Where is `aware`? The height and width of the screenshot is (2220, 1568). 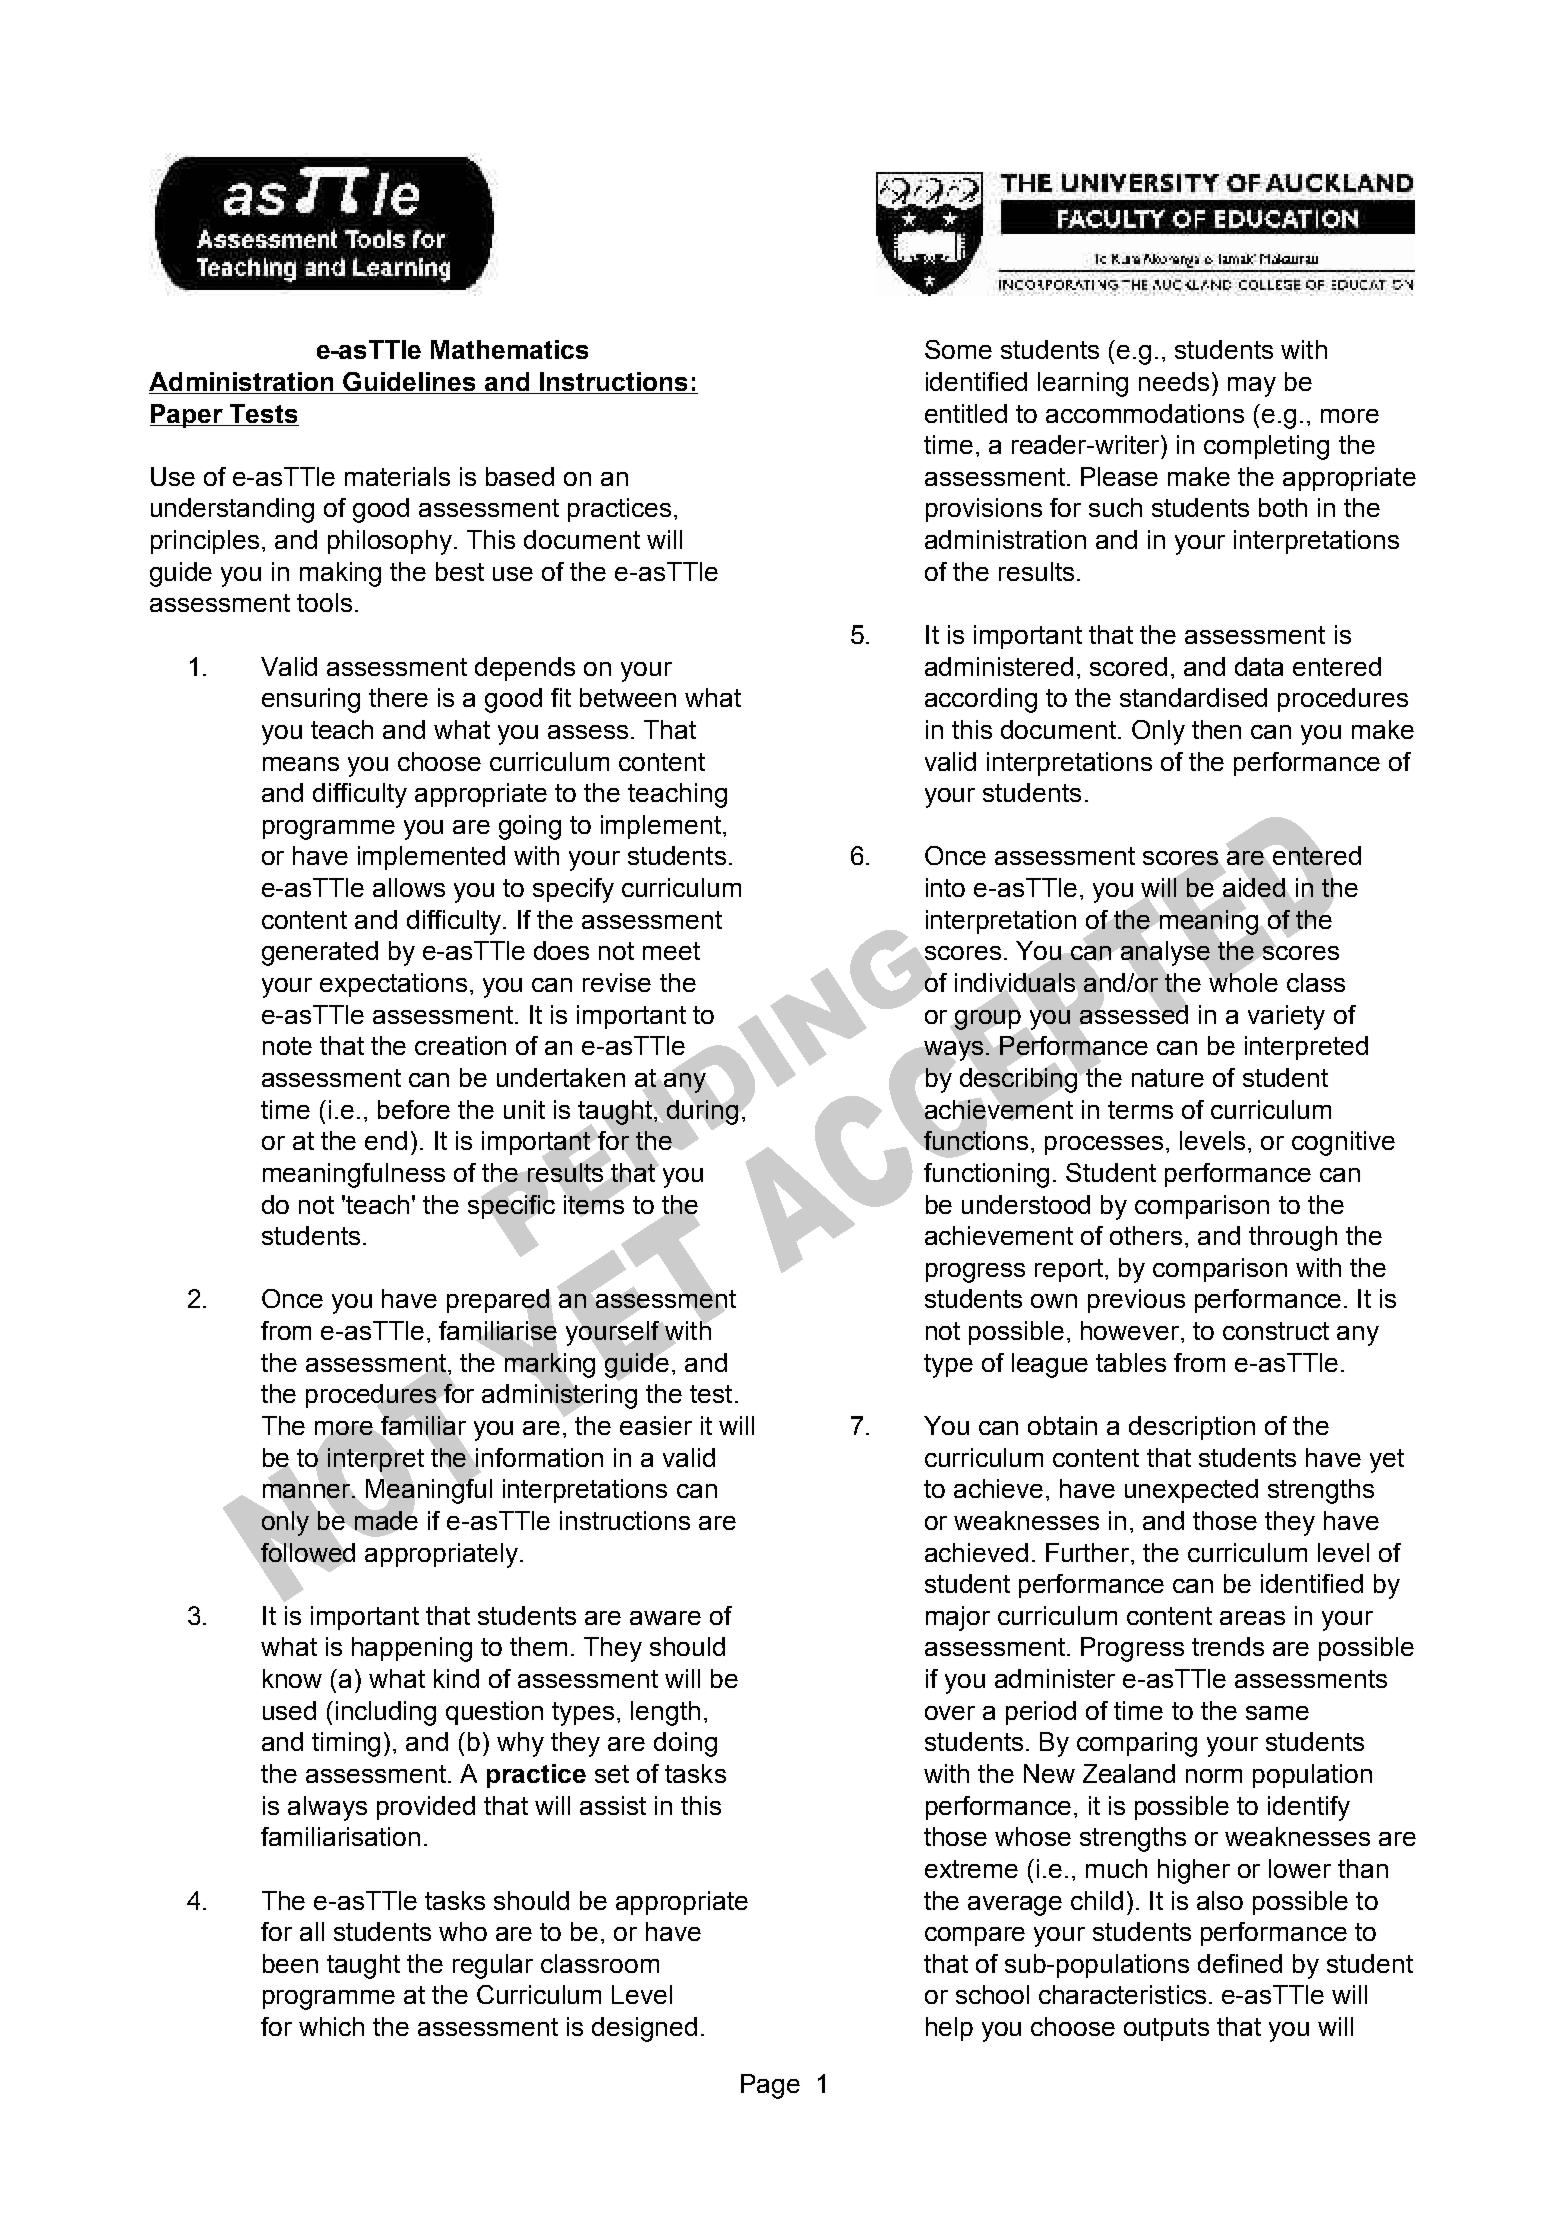 aware is located at coordinates (665, 1618).
